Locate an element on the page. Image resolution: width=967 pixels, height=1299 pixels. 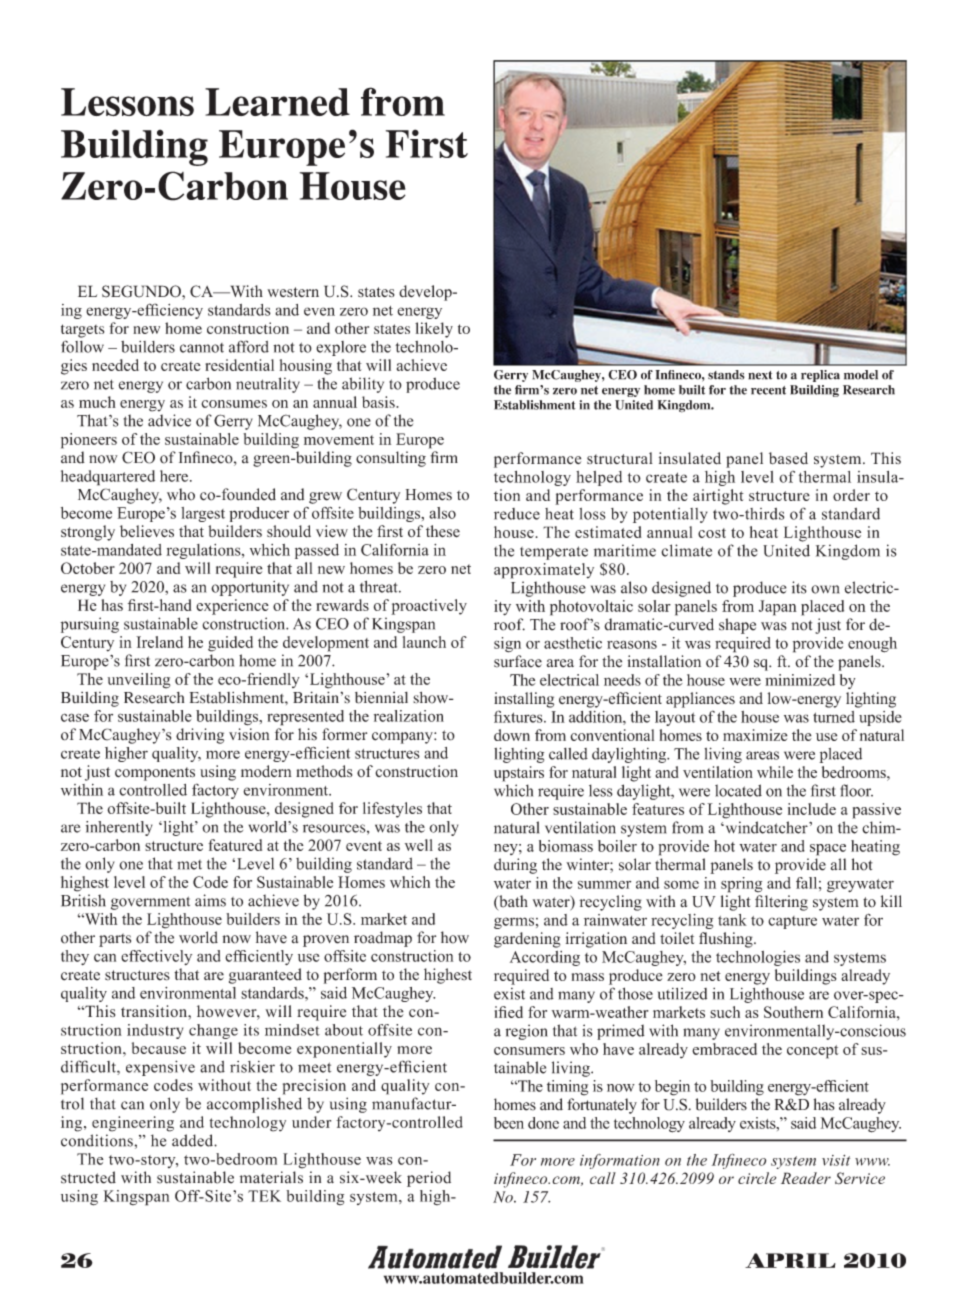
offsite is located at coordinates (390, 1030).
